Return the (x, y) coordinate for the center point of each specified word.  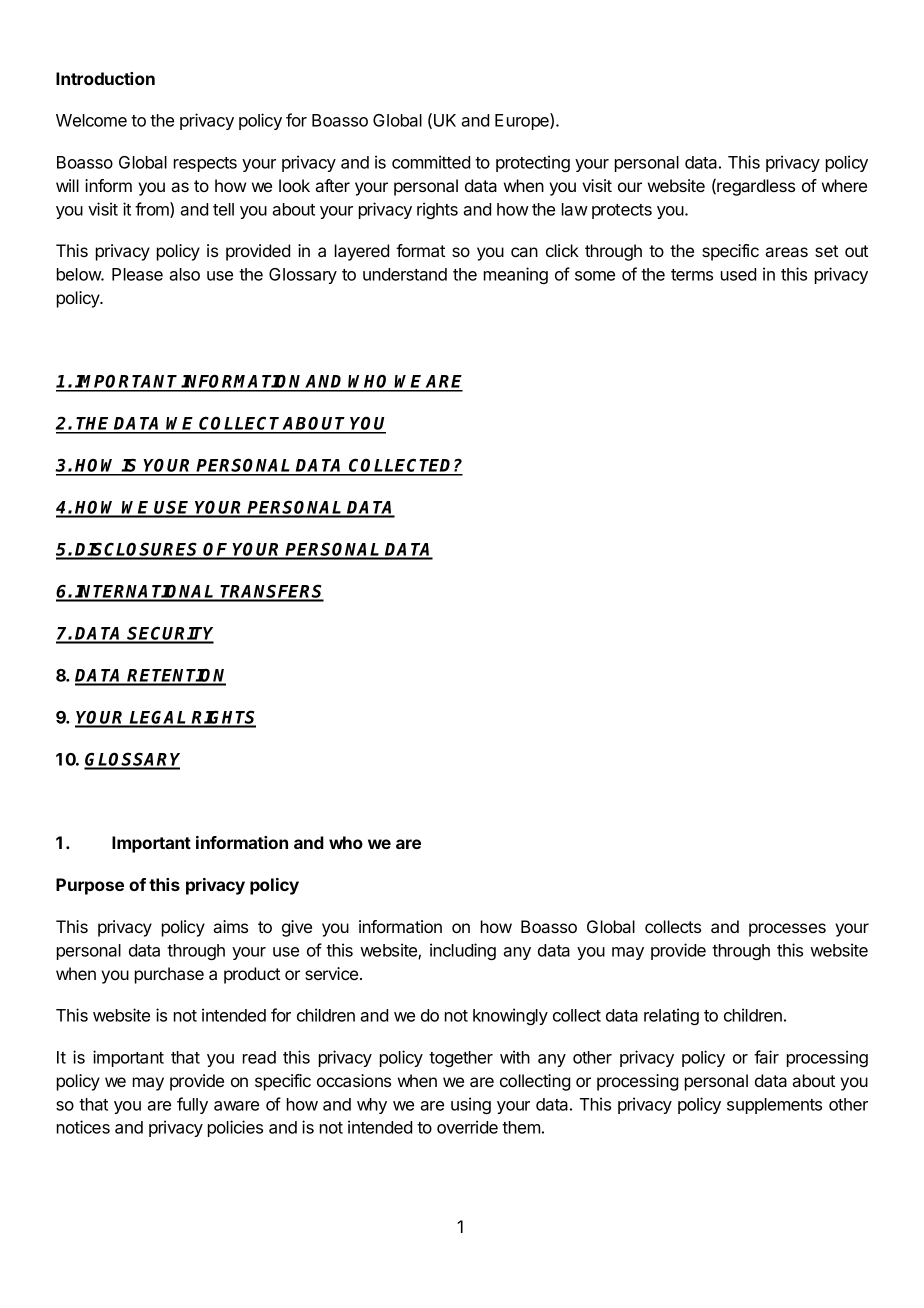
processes (787, 930)
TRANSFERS (271, 592)
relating (671, 1016)
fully (192, 1105)
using (471, 1105)
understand (405, 274)
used (738, 274)
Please (137, 274)
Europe (523, 121)
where (844, 185)
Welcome (91, 120)
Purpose (90, 886)
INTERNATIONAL (145, 593)
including (463, 951)
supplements (774, 1106)
